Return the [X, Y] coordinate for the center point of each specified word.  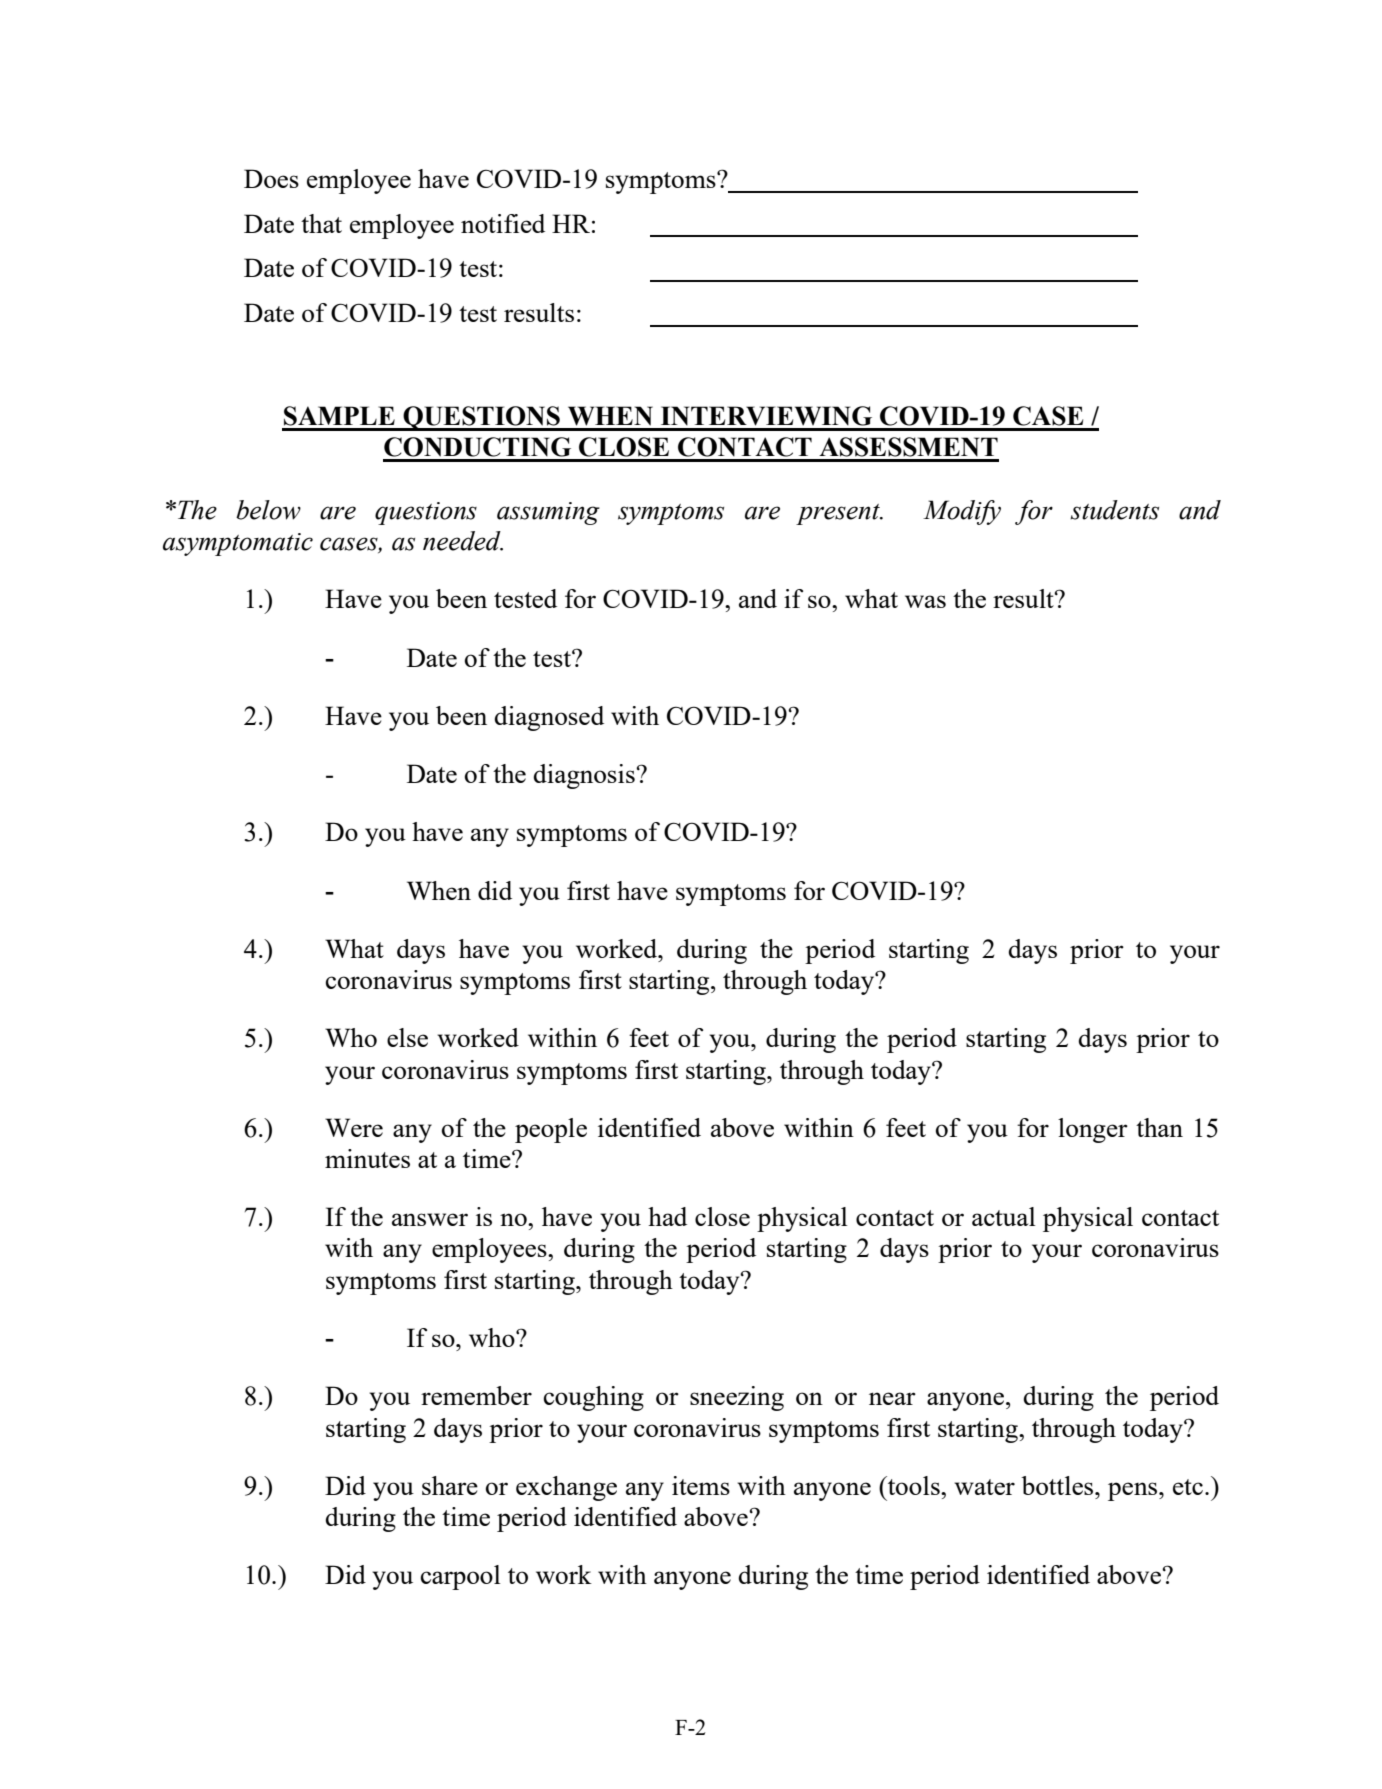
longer [1093, 1130]
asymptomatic [238, 544]
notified [503, 223]
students [1114, 510]
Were [354, 1127]
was [925, 601]
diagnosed [549, 718]
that [321, 223]
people [551, 1130]
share [450, 1485]
